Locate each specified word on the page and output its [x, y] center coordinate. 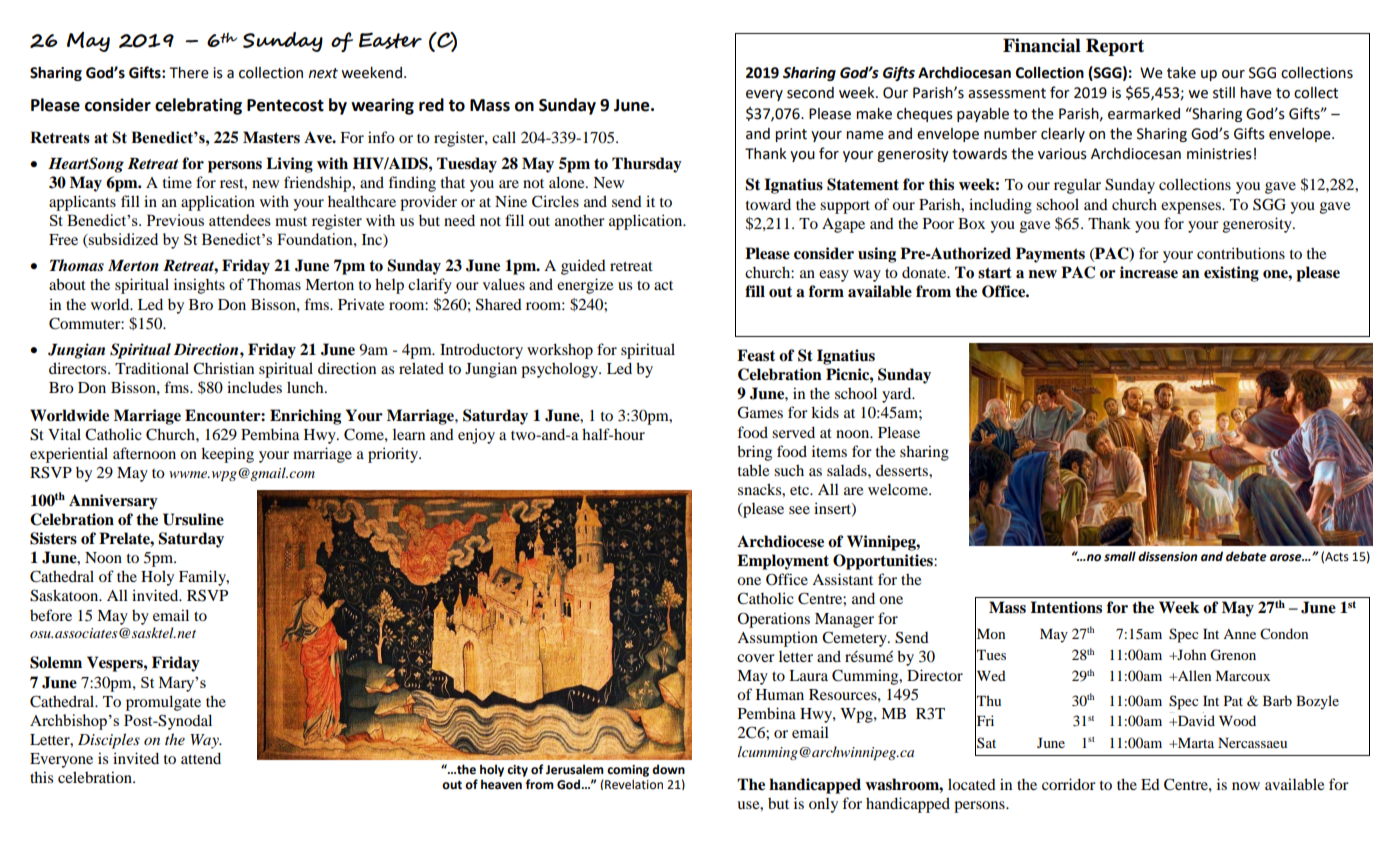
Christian [223, 368]
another [580, 220]
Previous [175, 220]
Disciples [109, 741]
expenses [1192, 208]
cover [756, 658]
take [1181, 73]
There [189, 73]
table [753, 470]
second [810, 93]
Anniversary [113, 502]
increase [1149, 272]
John [1190, 654]
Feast [756, 355]
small [1120, 556]
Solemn [56, 662]
